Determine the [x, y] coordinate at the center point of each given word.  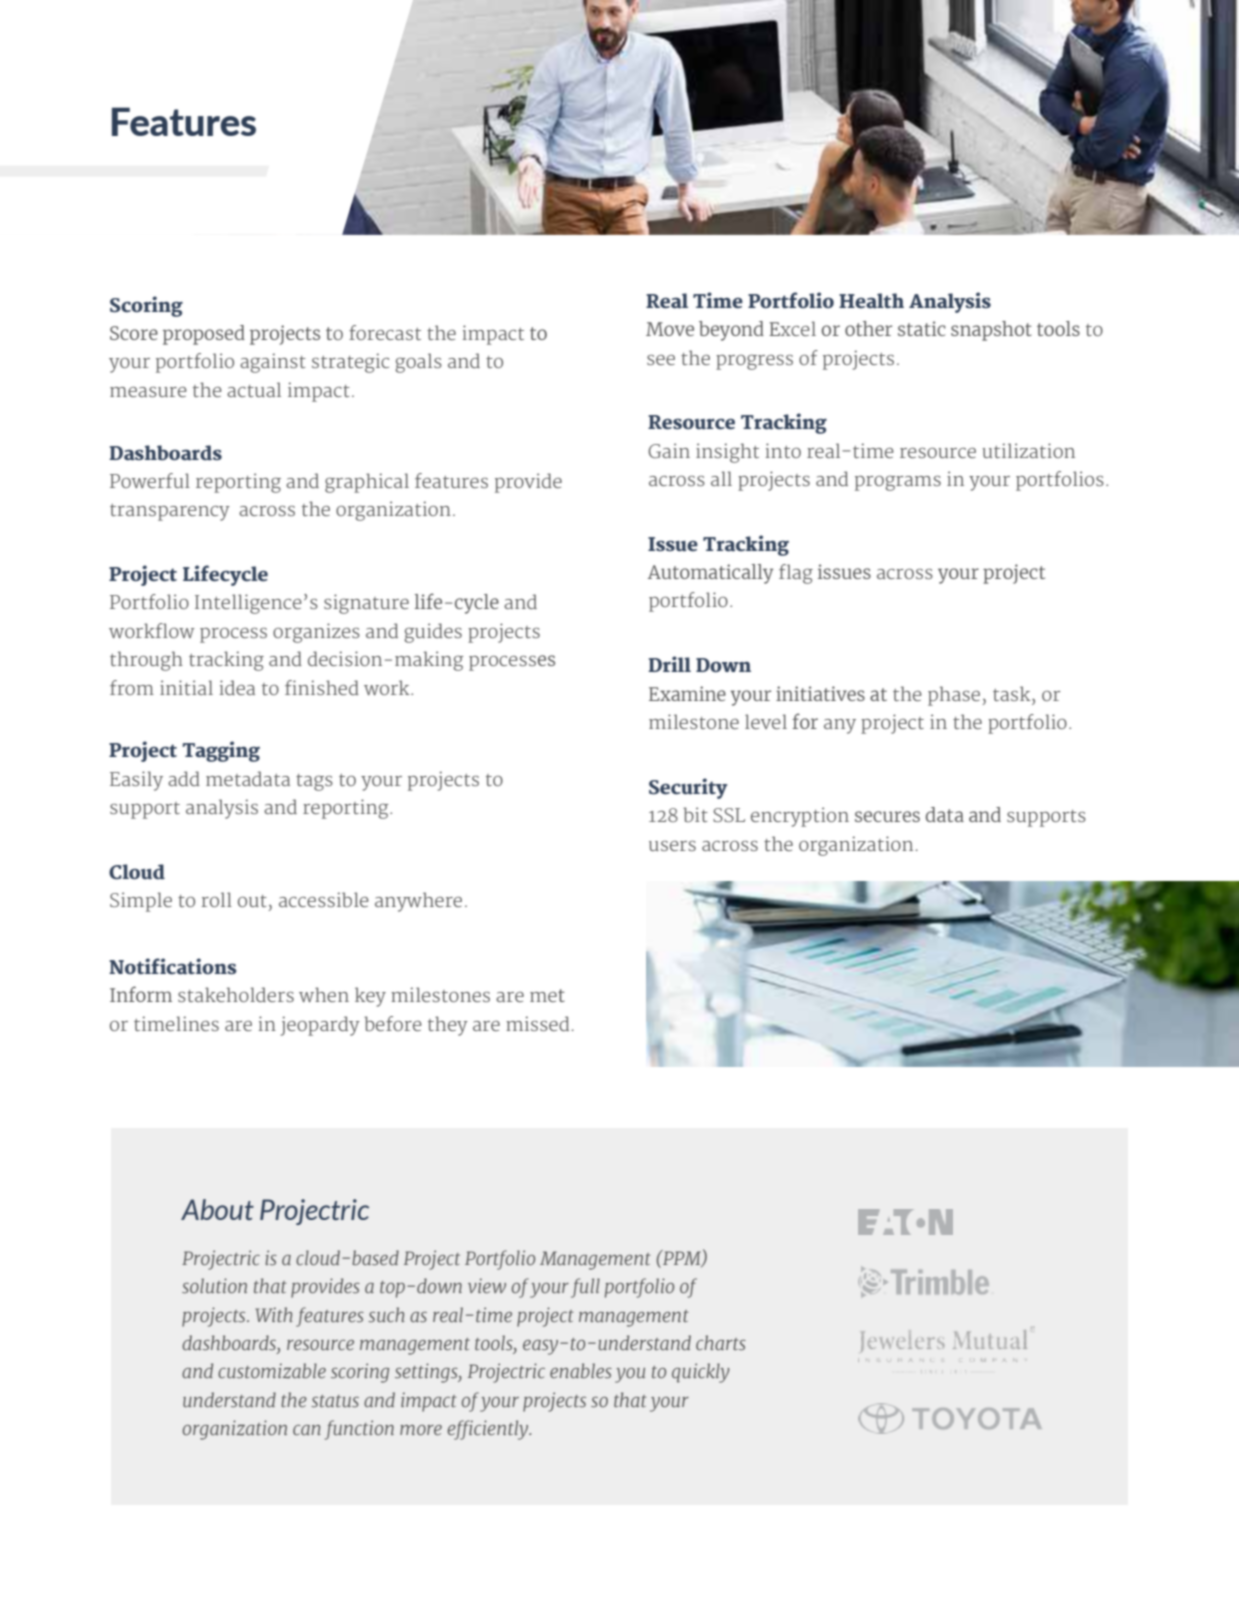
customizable [272, 1371]
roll [216, 899]
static [922, 328]
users [672, 846]
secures [887, 816]
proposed [204, 335]
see [661, 360]
